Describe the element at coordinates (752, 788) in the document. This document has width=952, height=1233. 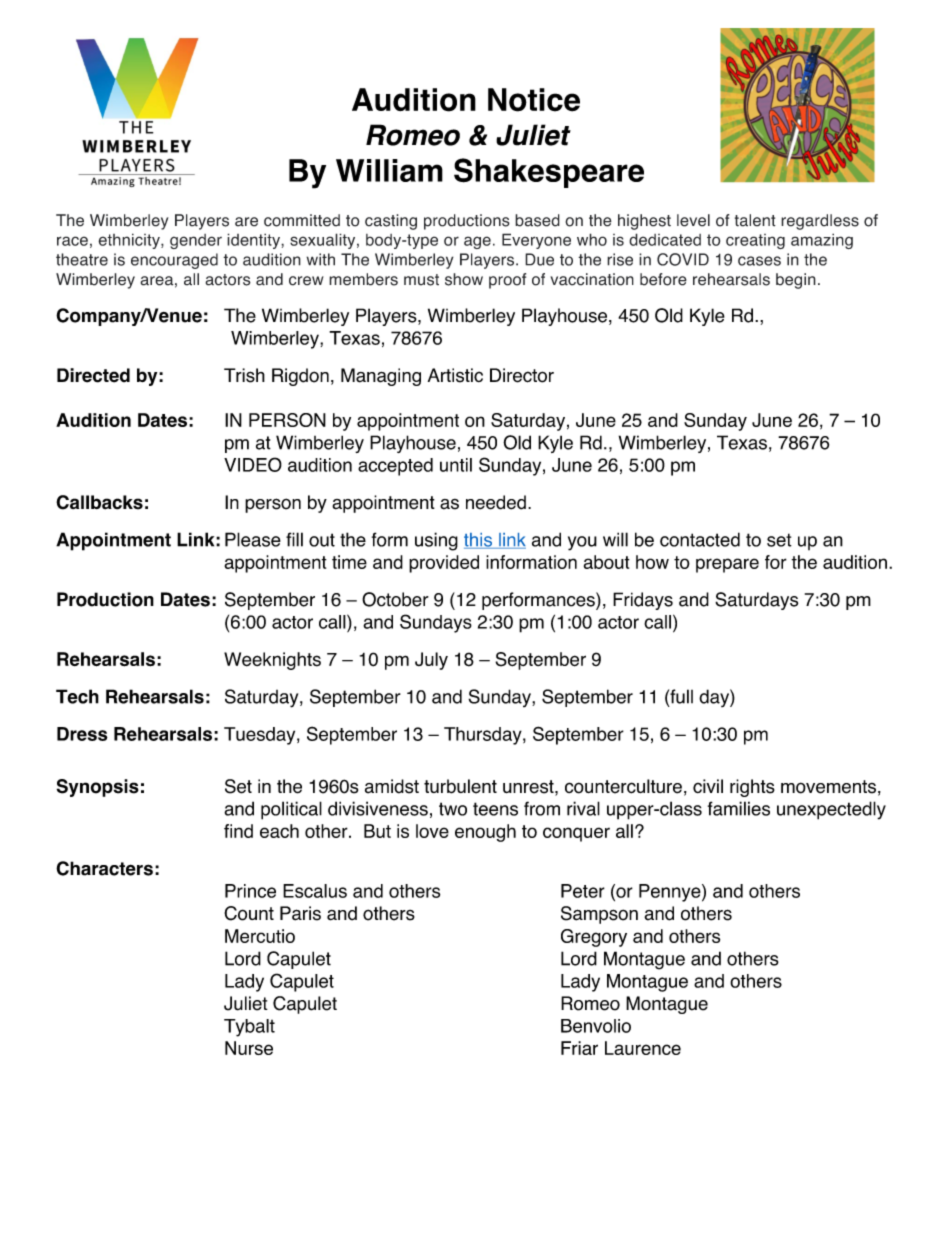
I see `rights` at that location.
